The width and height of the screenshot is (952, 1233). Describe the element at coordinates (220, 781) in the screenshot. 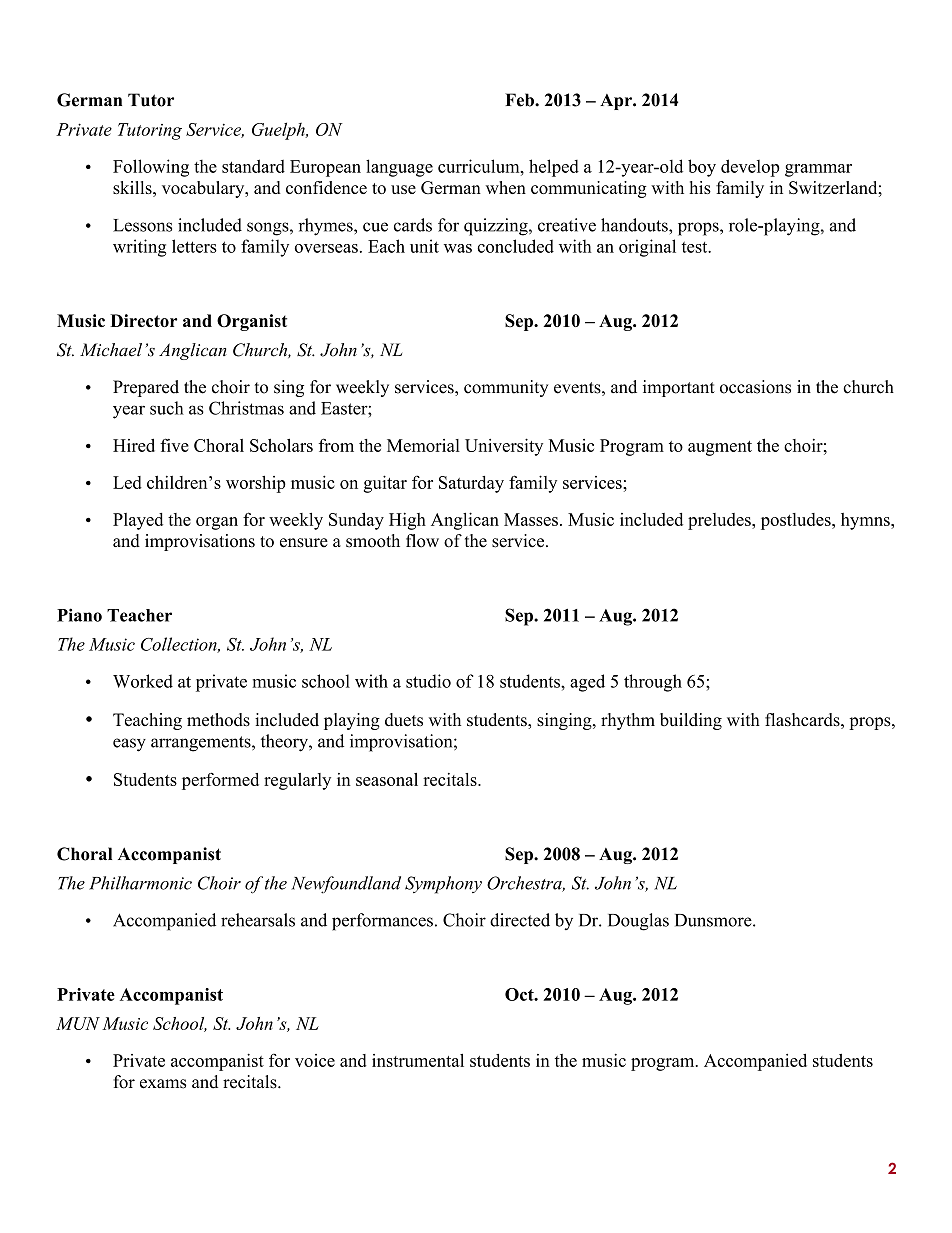

I see `performed` at that location.
